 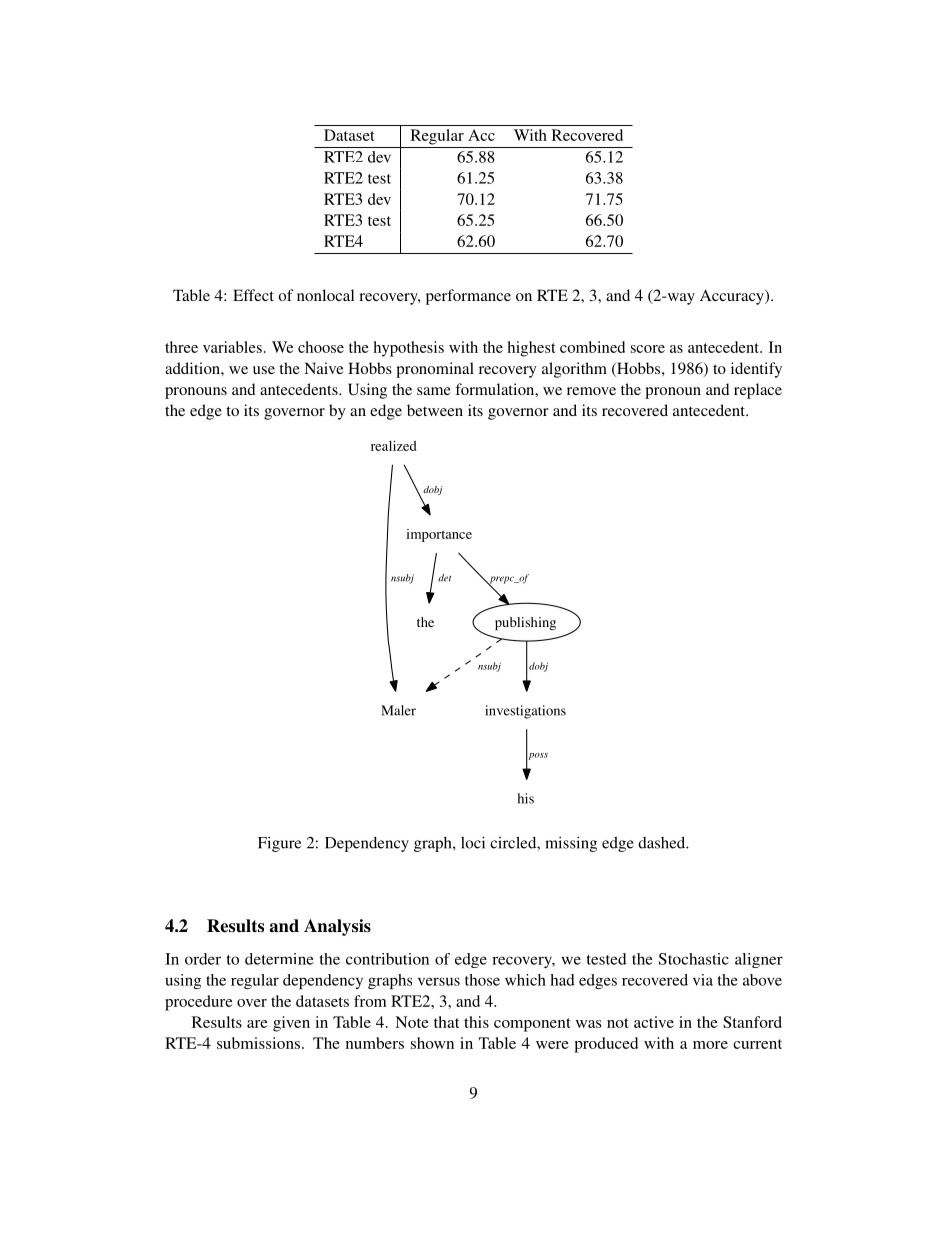 I want to click on importance, so click(x=439, y=535).
